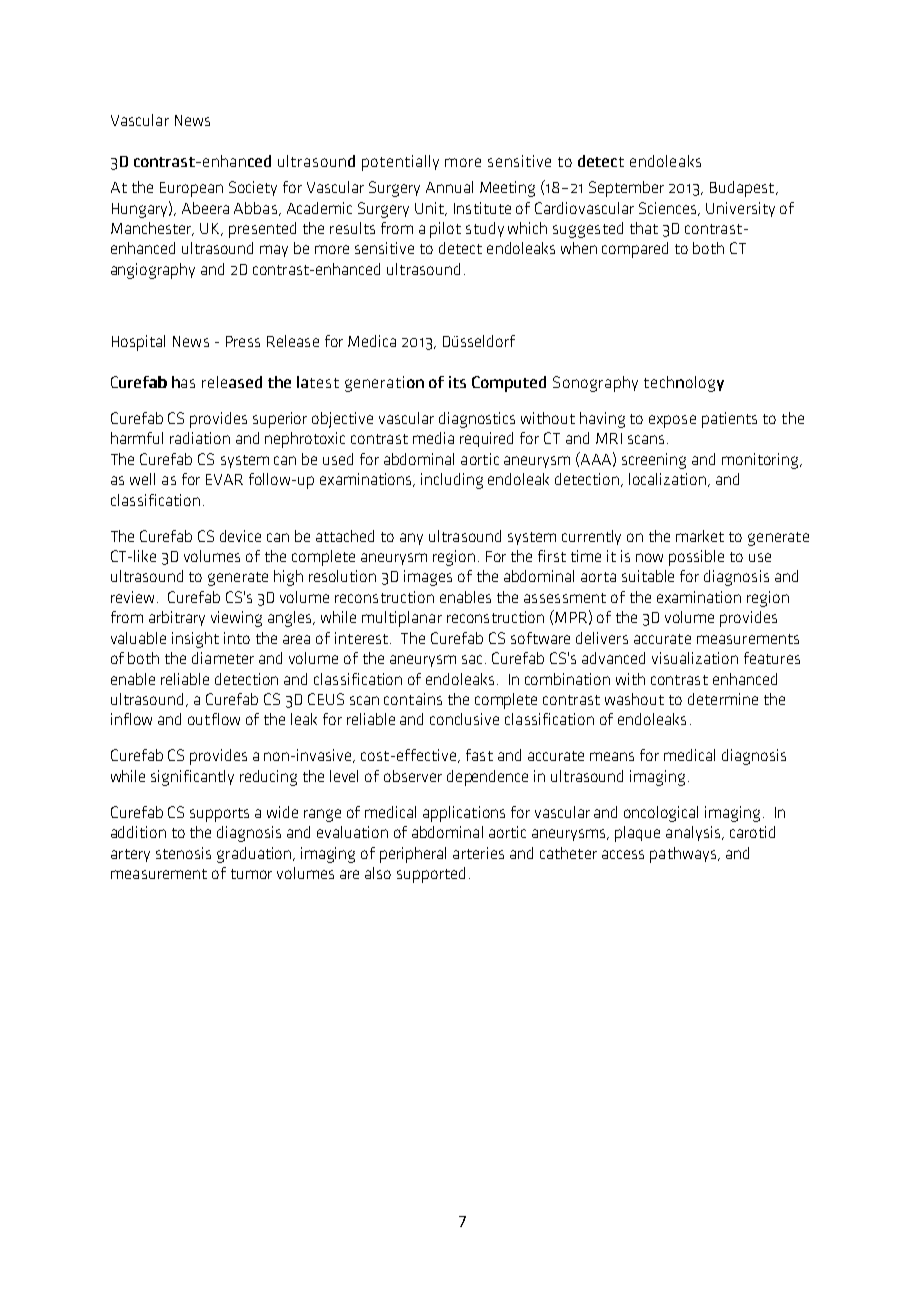 The image size is (924, 1308). I want to click on diagnostics, so click(477, 420).
